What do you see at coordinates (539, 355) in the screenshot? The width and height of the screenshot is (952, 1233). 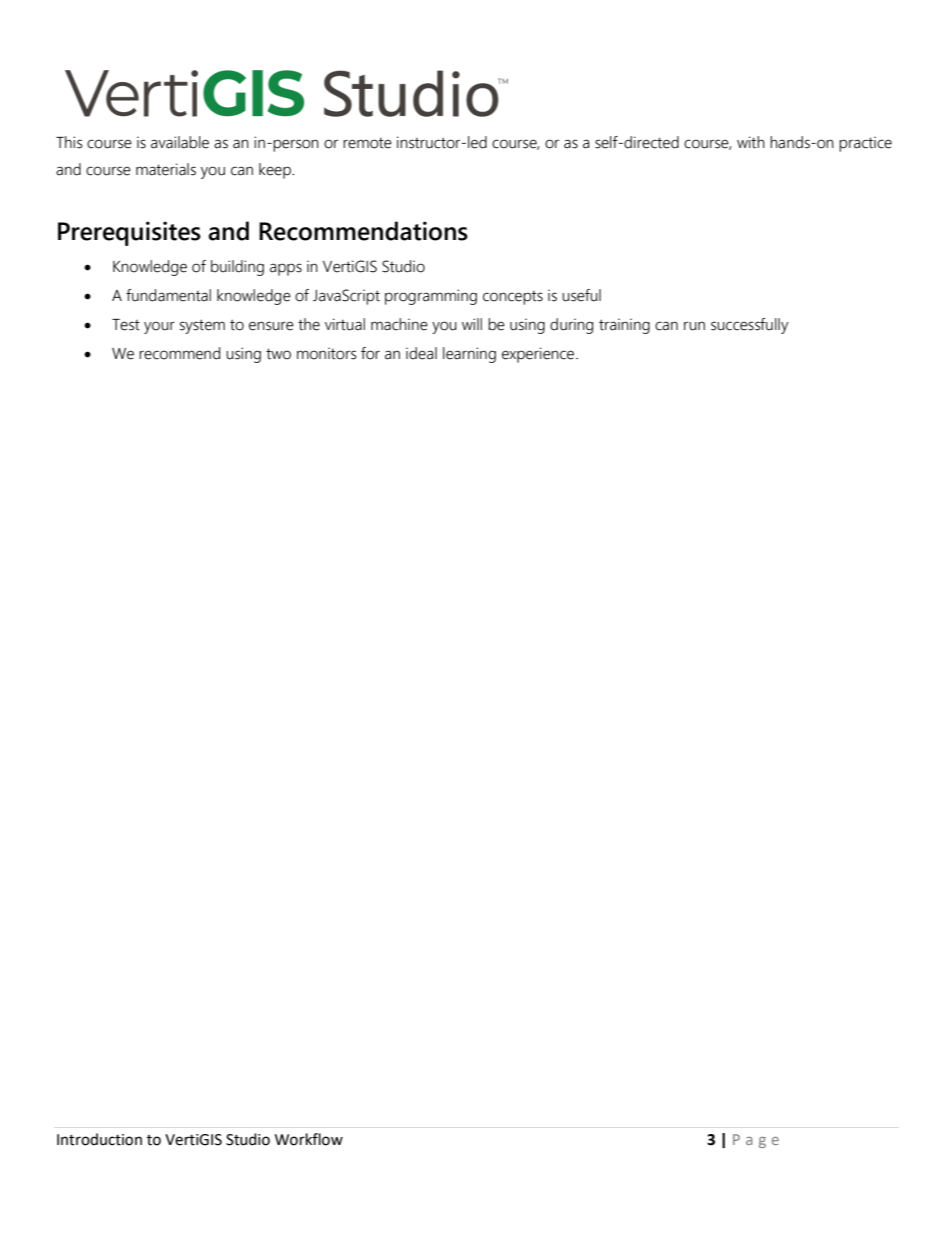 I see `experience` at bounding box center [539, 355].
